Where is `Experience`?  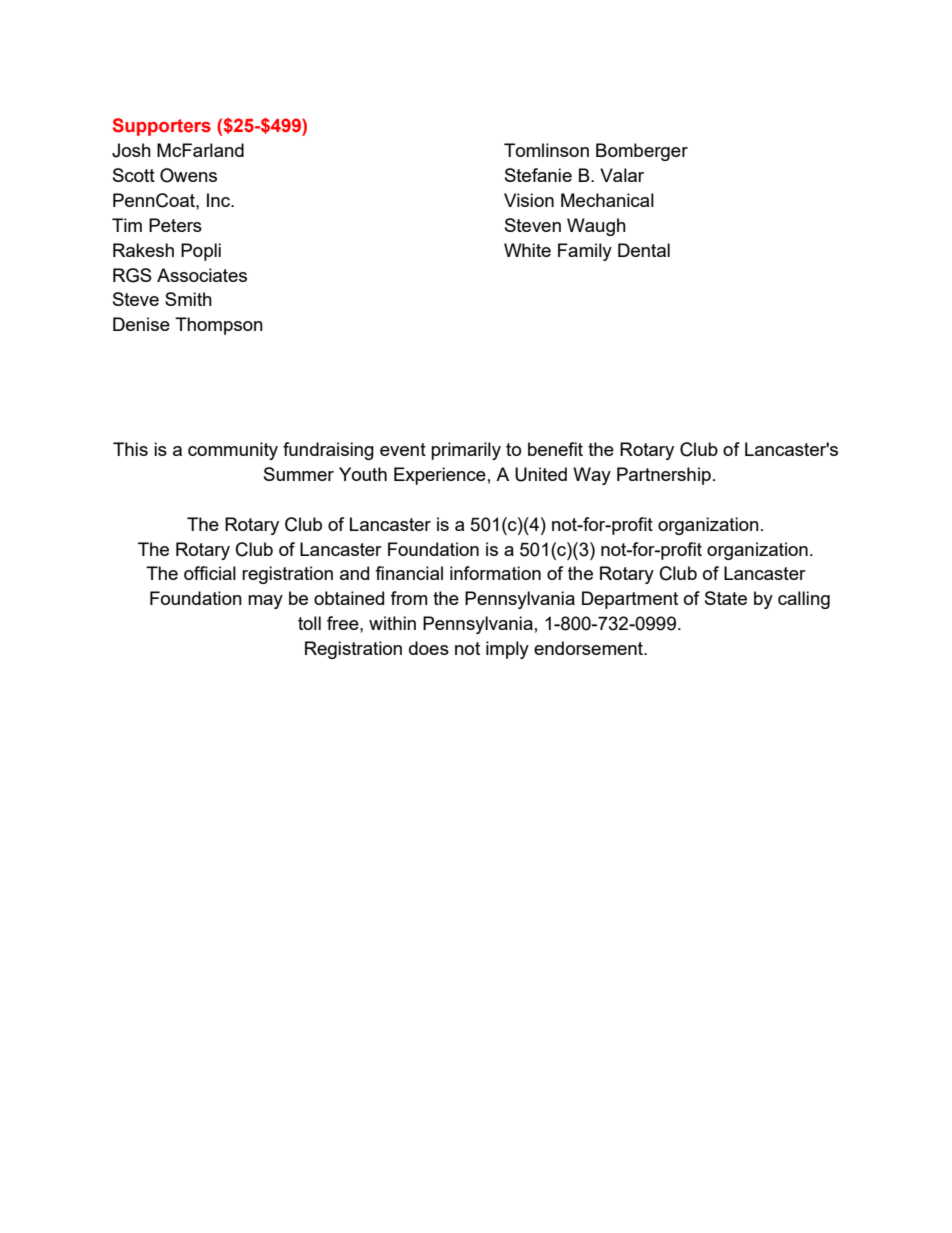
Experience is located at coordinates (440, 476).
